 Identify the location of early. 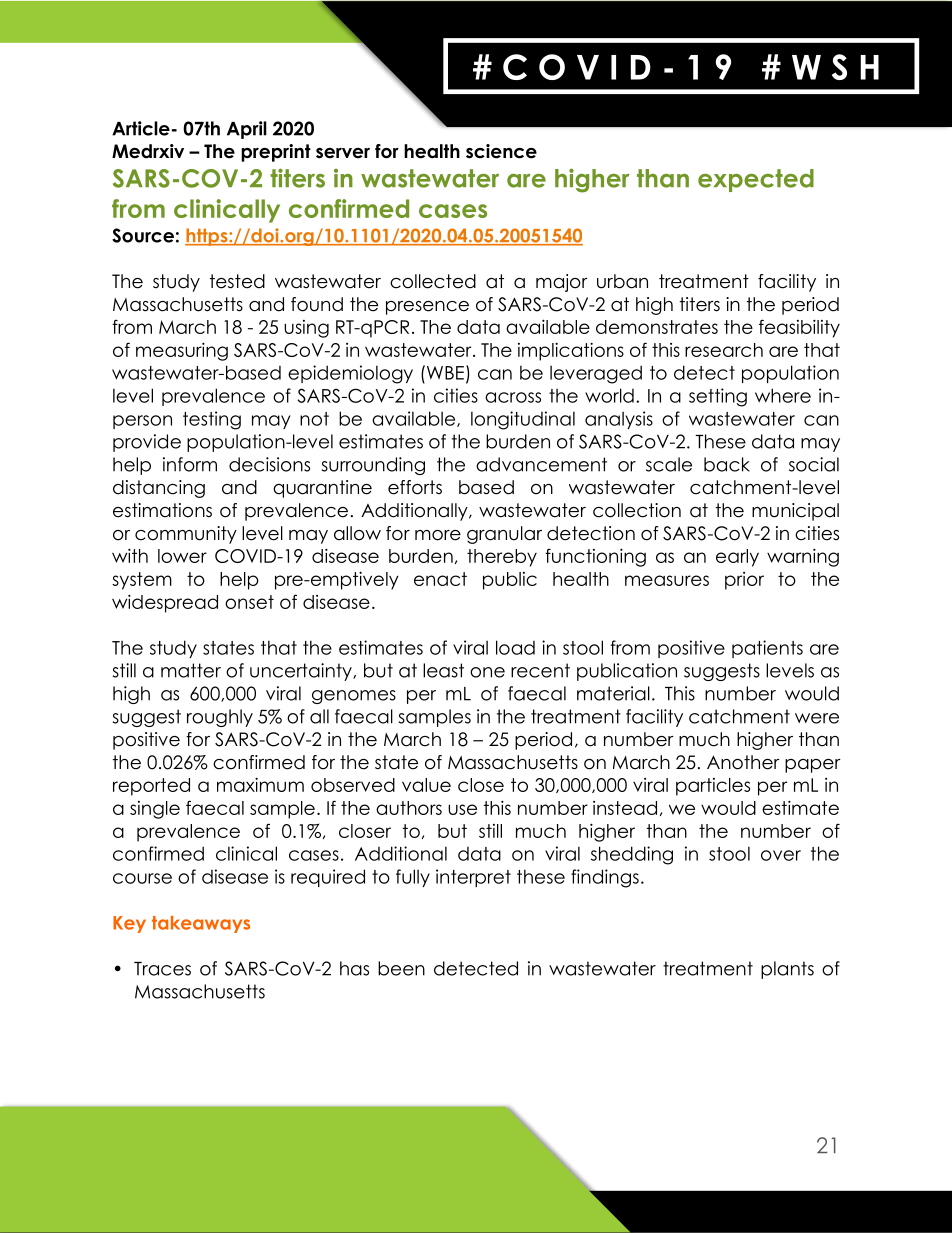
(737, 558).
